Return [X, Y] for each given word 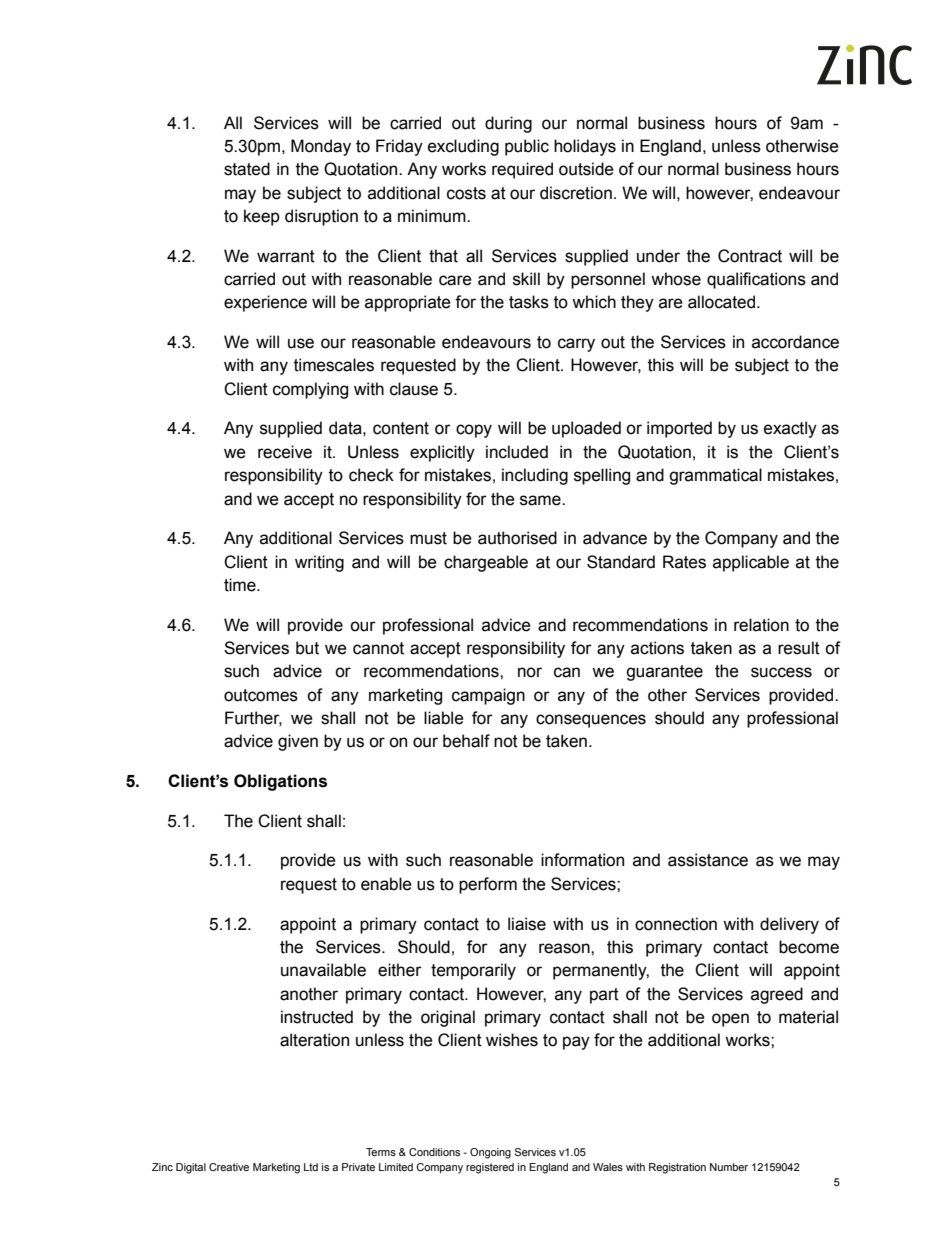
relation [761, 625]
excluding [463, 147]
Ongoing [490, 1153]
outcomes [261, 695]
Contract [750, 256]
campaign [488, 696]
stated [247, 169]
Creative [229, 1167]
